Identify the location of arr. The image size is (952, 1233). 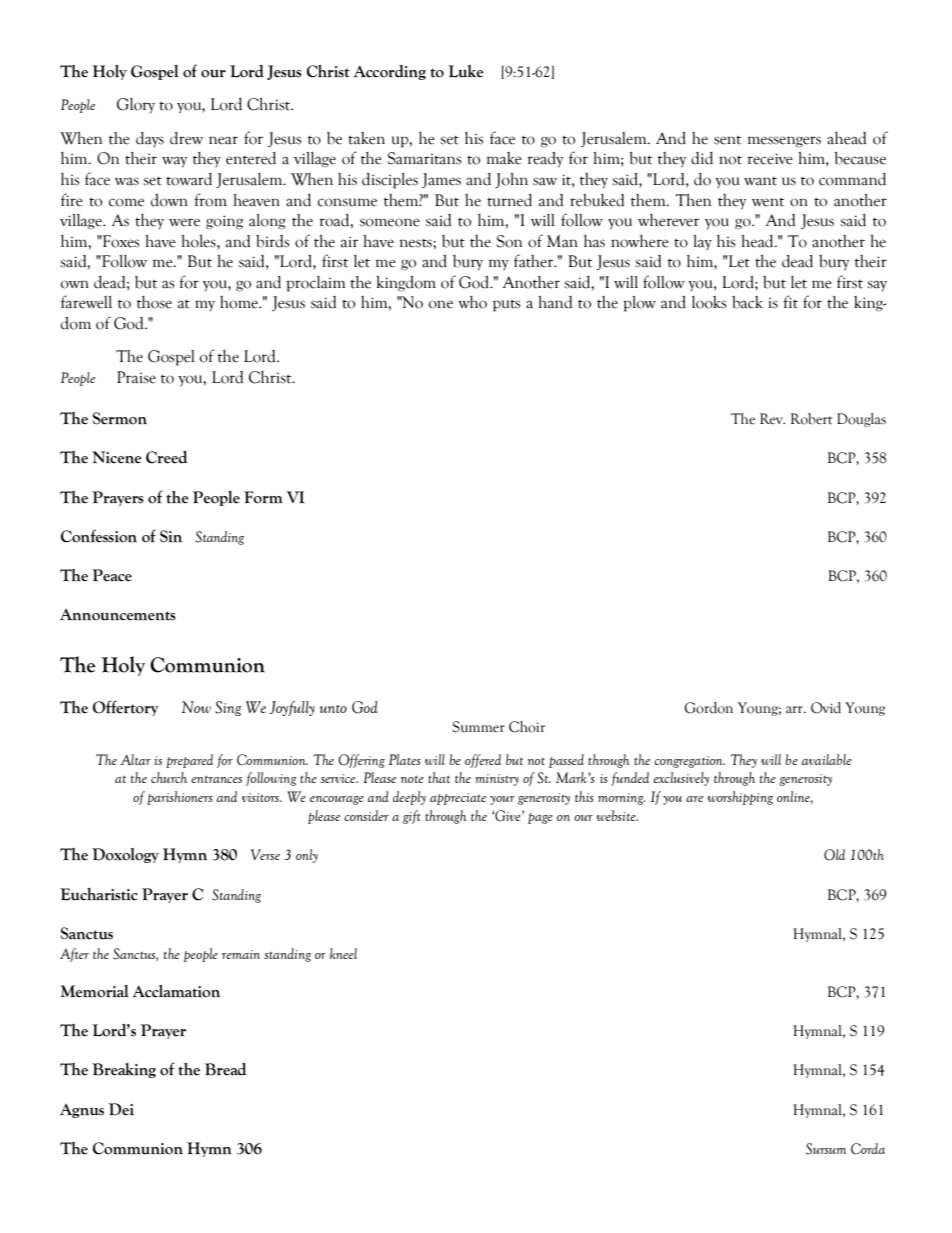
(795, 709).
